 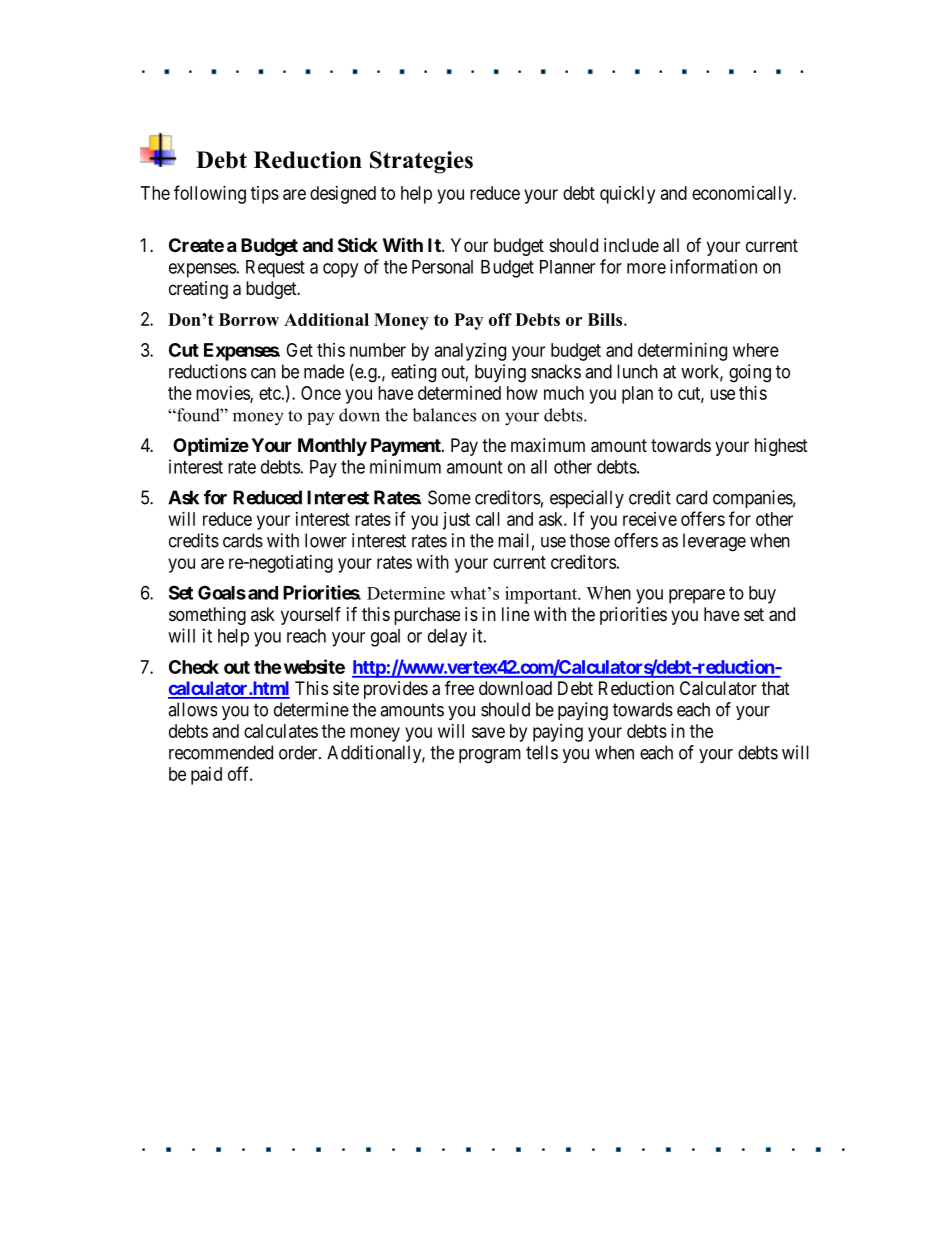 I want to click on lower, so click(x=326, y=540).
